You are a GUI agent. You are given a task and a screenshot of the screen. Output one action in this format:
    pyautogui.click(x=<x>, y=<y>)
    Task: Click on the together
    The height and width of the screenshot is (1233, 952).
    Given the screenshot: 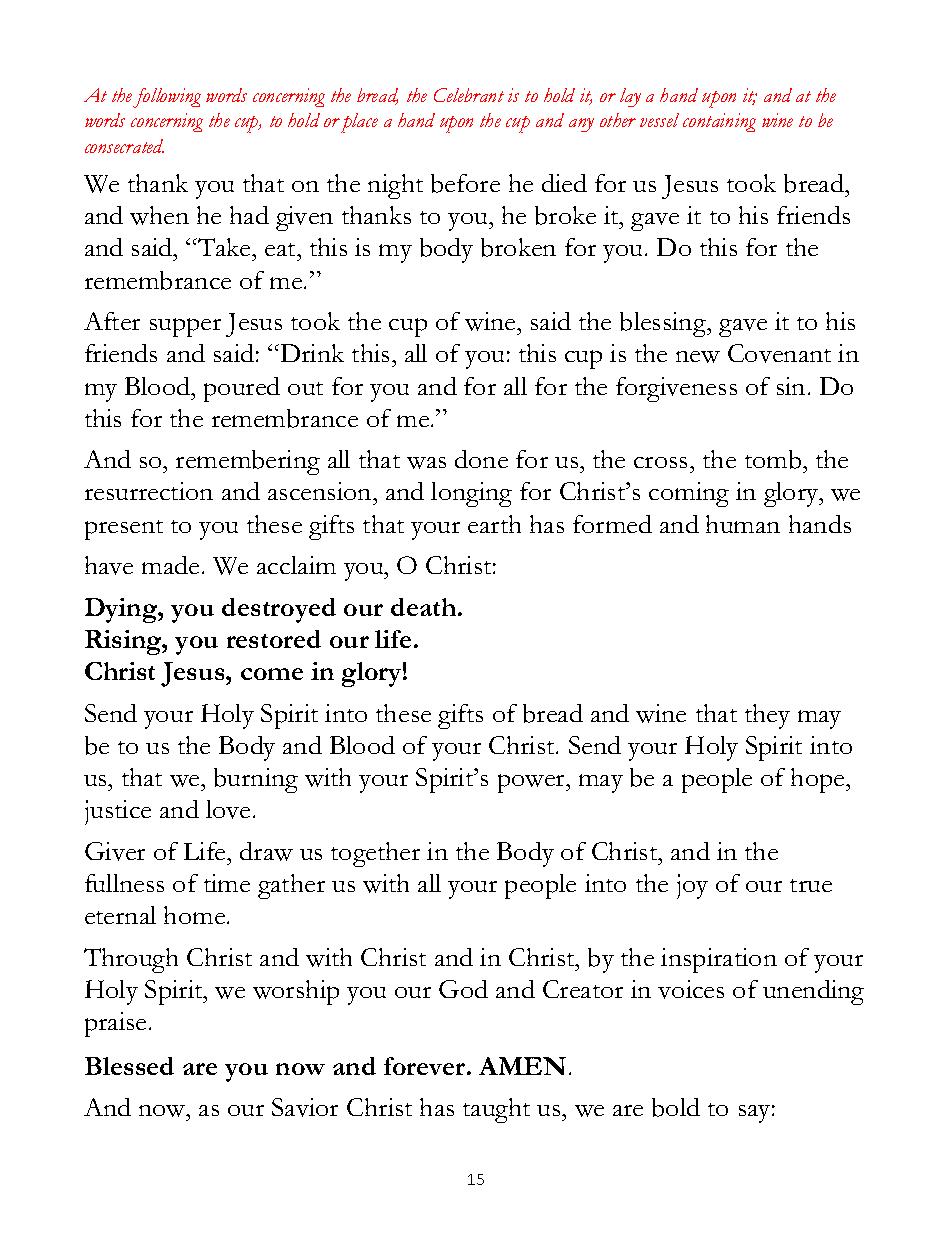 What is the action you would take?
    pyautogui.click(x=375, y=854)
